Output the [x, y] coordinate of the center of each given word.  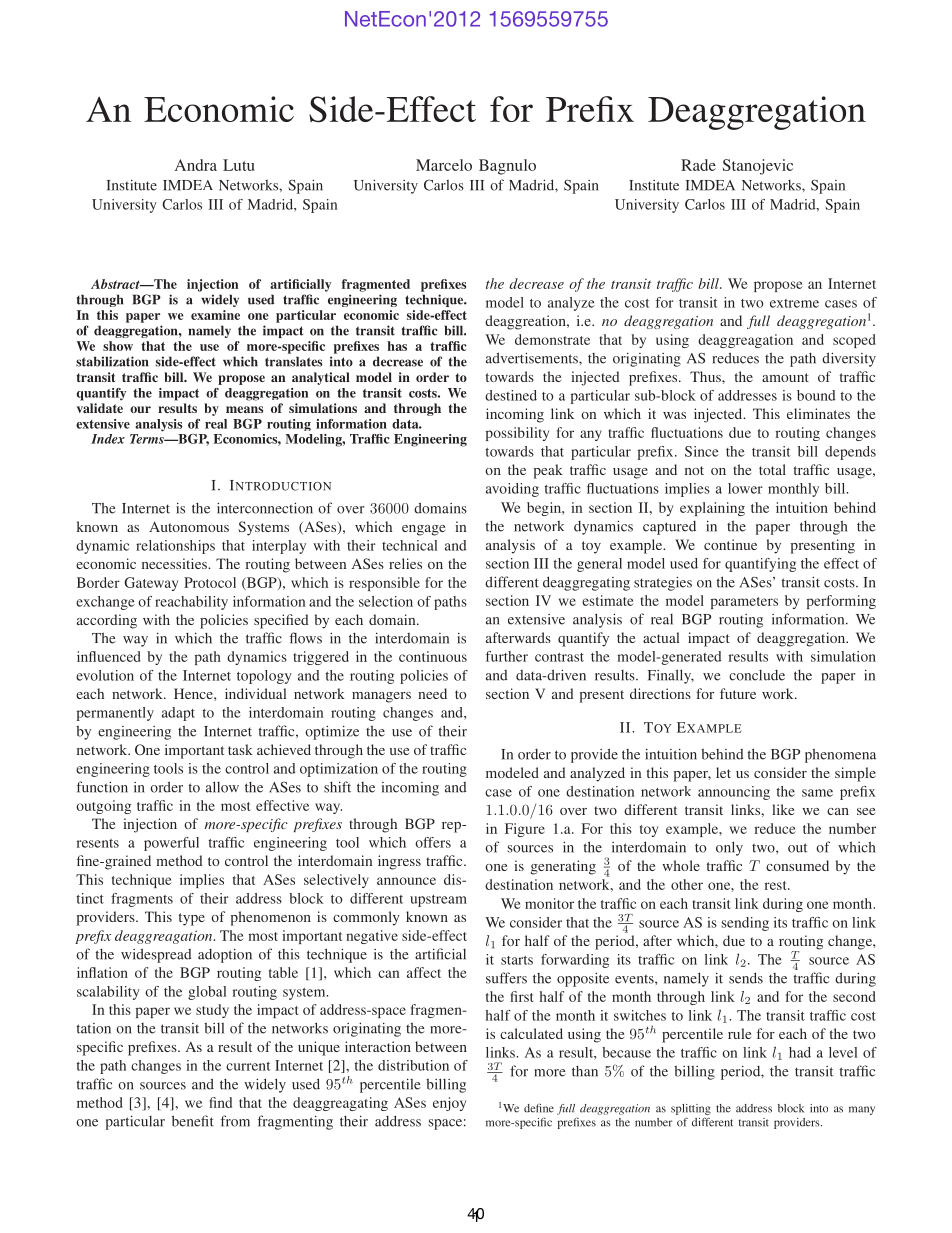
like [783, 809]
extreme [794, 303]
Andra [196, 165]
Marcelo [444, 165]
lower [745, 488]
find [220, 1102]
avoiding [512, 490]
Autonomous [189, 526]
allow [222, 787]
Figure [525, 830]
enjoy [449, 1104]
